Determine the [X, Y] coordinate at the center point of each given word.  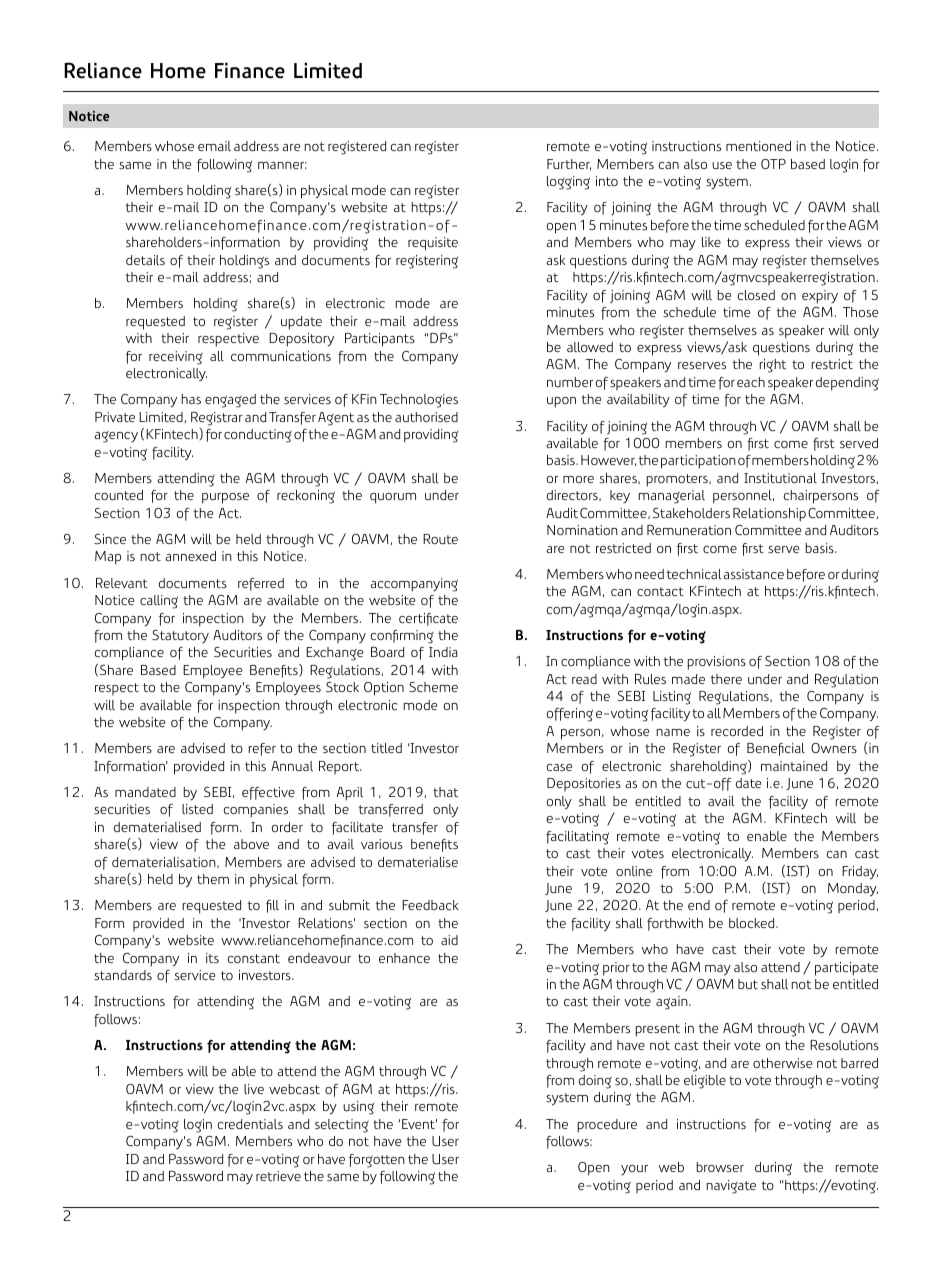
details [145, 260]
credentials [250, 1124]
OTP [773, 164]
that [445, 792]
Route [440, 539]
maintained [794, 766]
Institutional [780, 478]
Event [419, 1124]
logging [568, 183]
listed [197, 809]
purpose [225, 498]
